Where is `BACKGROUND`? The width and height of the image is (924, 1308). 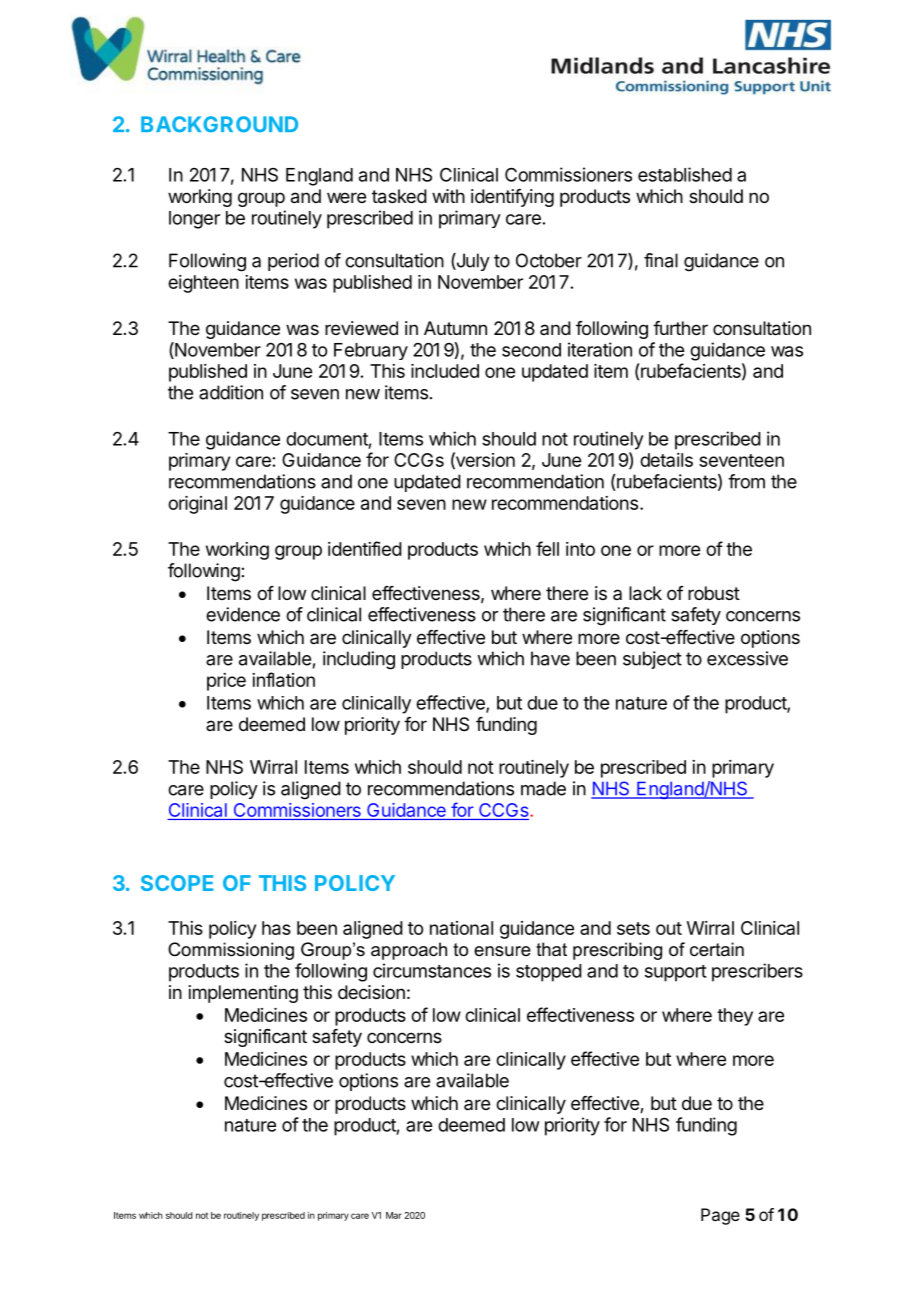
BACKGROUND is located at coordinates (219, 124).
